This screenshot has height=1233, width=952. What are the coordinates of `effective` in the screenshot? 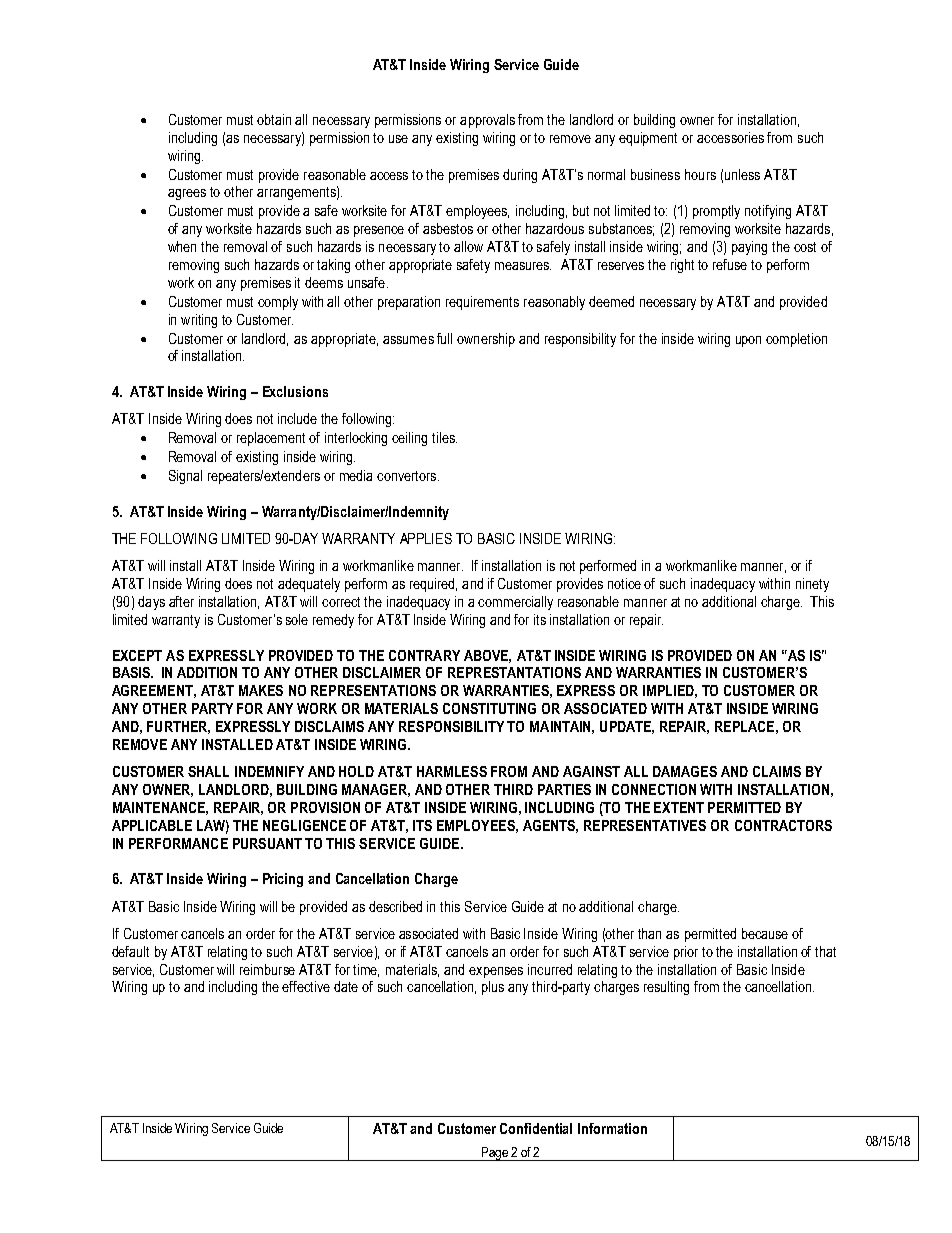 It's located at (306, 986).
